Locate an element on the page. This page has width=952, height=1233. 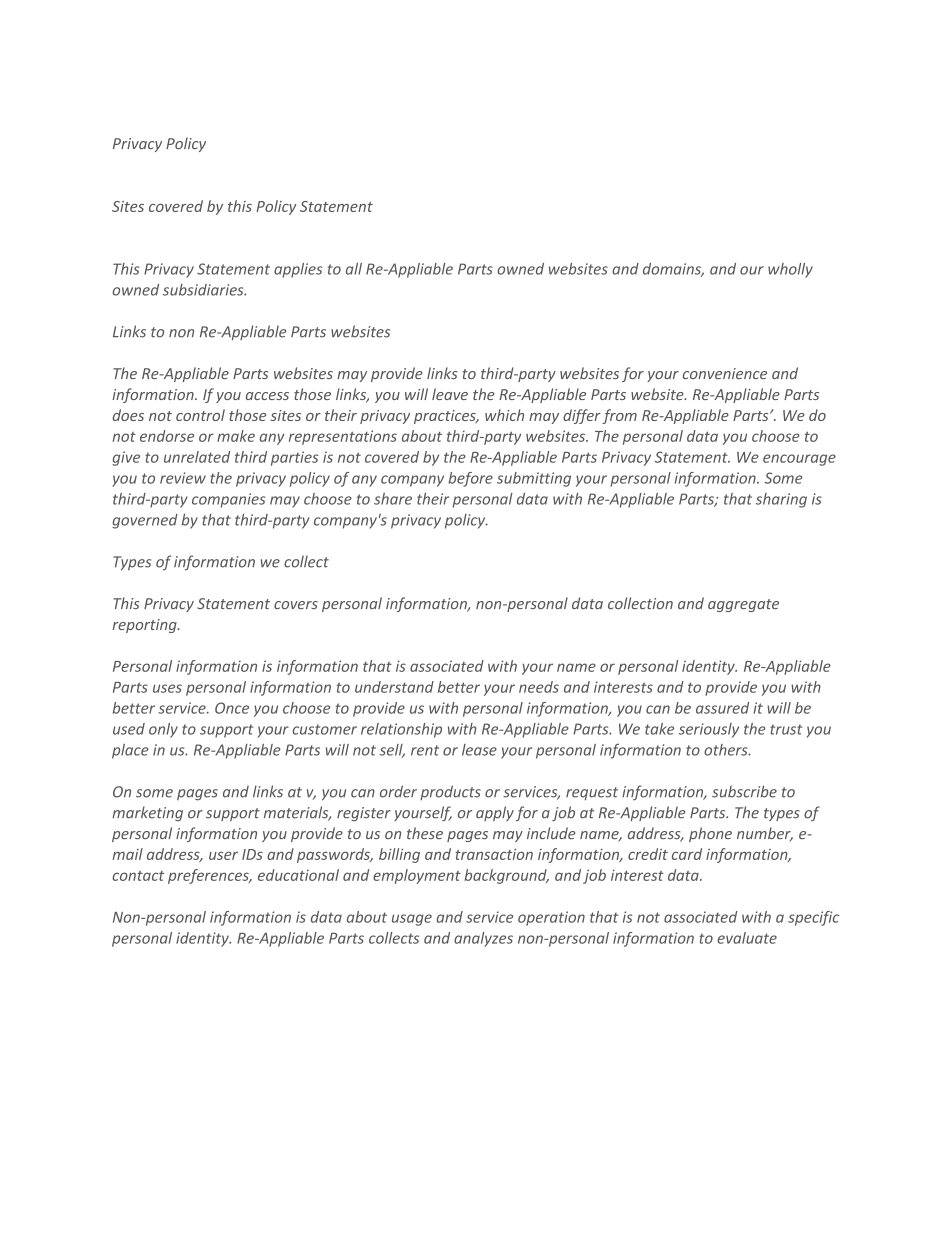
relationship is located at coordinates (401, 730).
